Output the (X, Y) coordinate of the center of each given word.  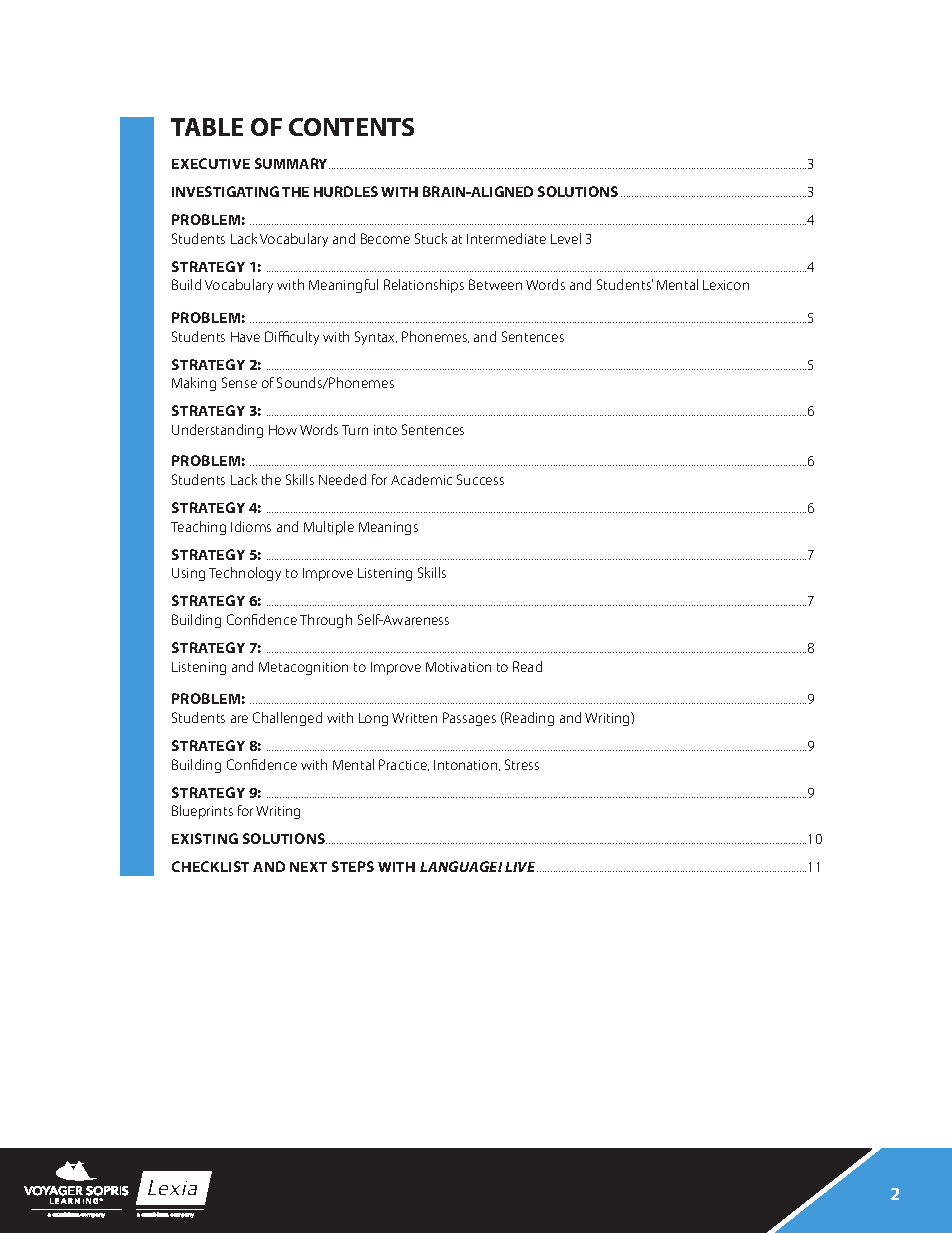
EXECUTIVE (211, 163)
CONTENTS (351, 127)
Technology (245, 574)
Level (566, 238)
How (283, 430)
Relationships (424, 286)
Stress (522, 764)
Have (245, 337)
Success (480, 479)
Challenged (287, 719)
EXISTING (205, 838)
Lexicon (726, 285)
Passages (469, 719)
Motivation (458, 667)
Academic (421, 479)
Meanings (388, 528)
